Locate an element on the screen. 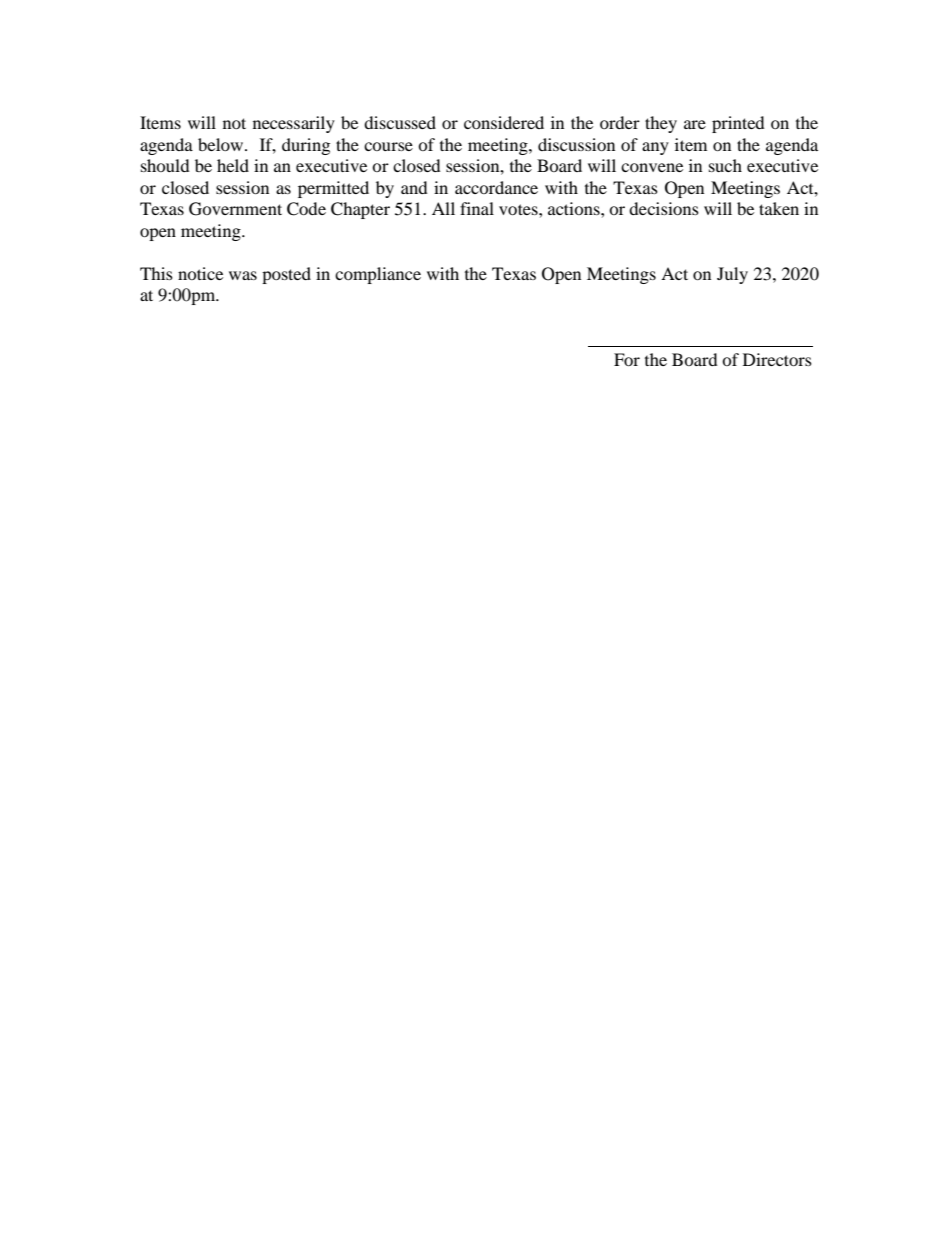  necessarily is located at coordinates (294, 124).
